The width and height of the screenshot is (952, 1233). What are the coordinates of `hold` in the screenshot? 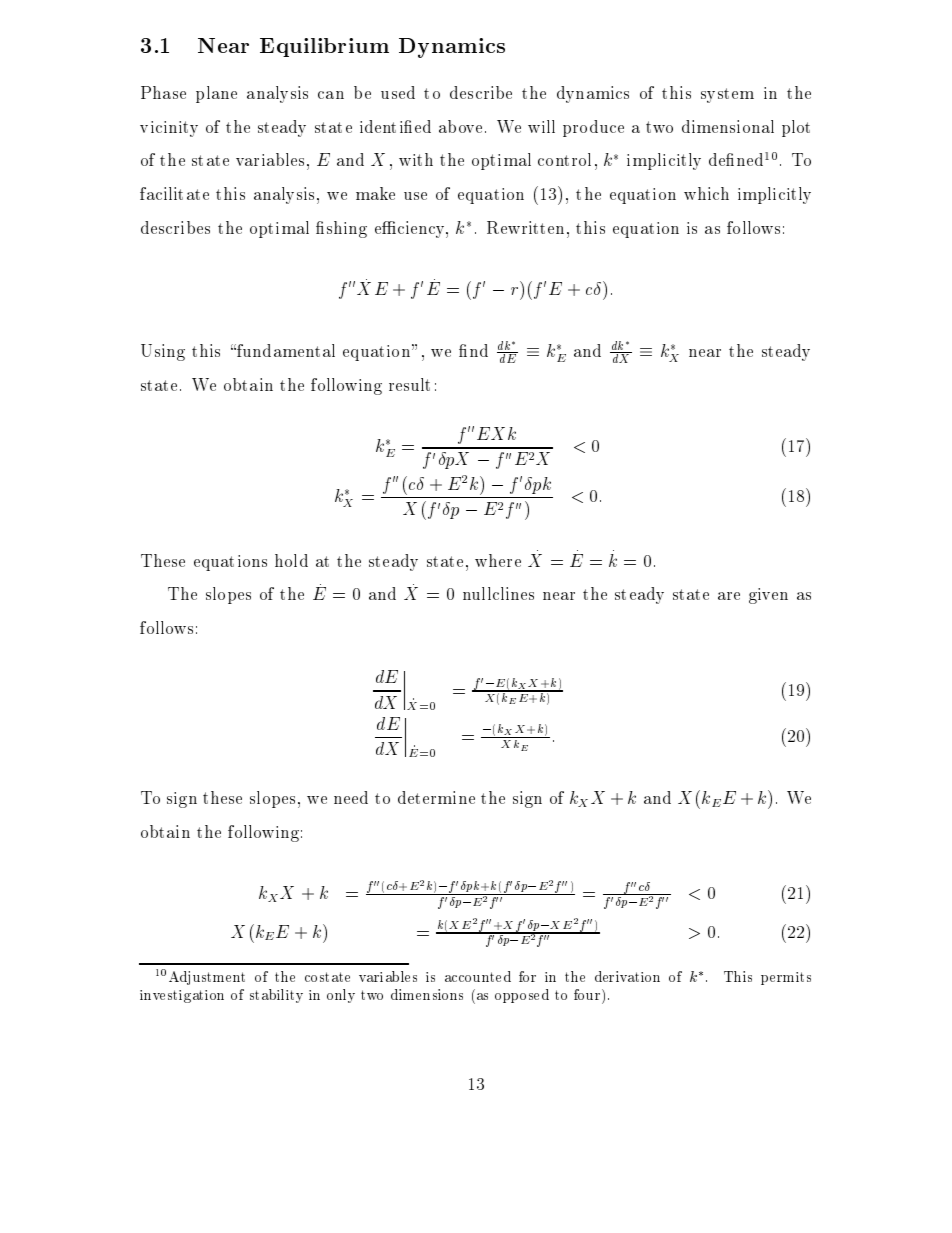 It's located at (291, 560).
